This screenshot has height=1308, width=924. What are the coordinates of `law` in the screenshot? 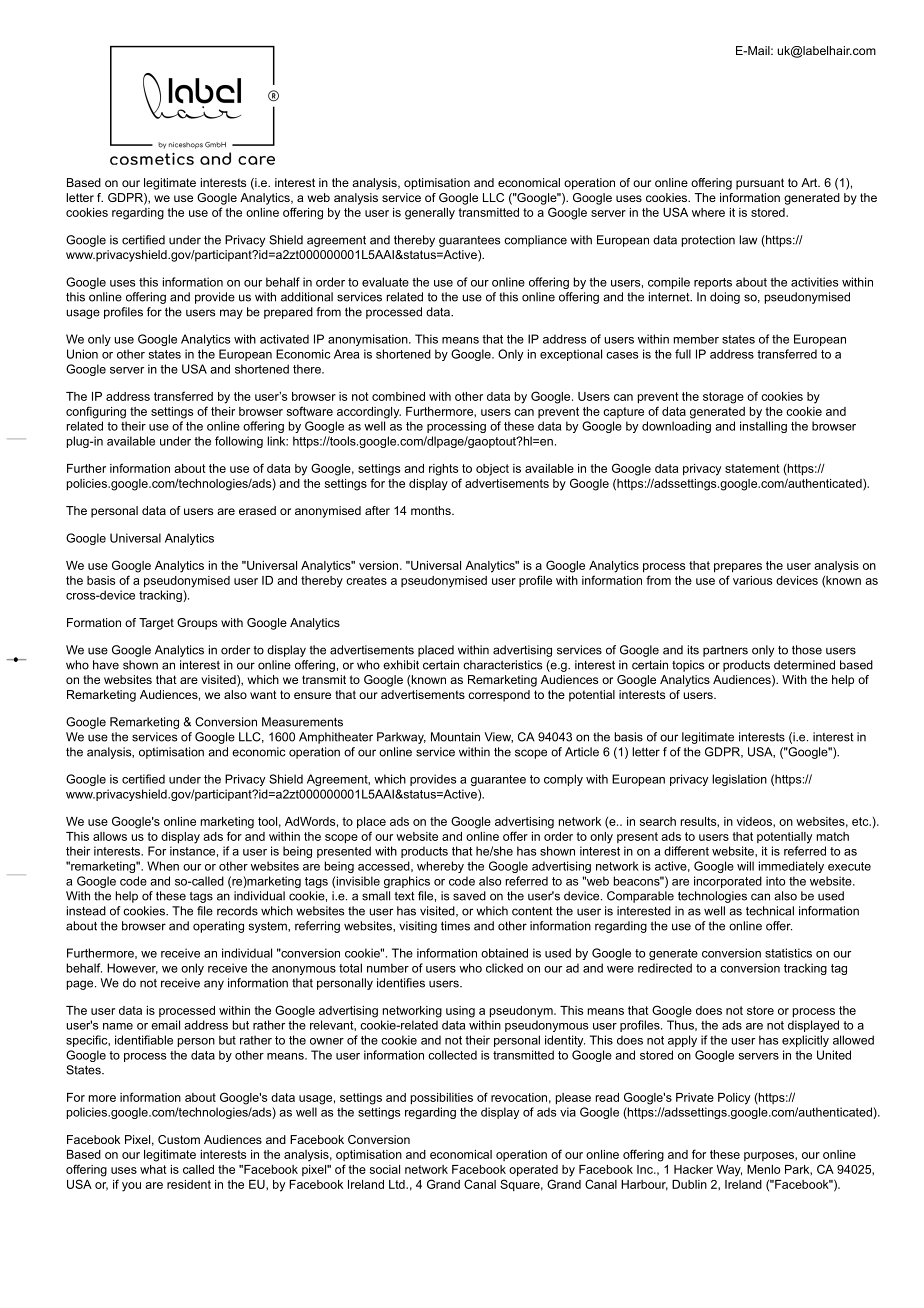 It's located at (748, 240).
